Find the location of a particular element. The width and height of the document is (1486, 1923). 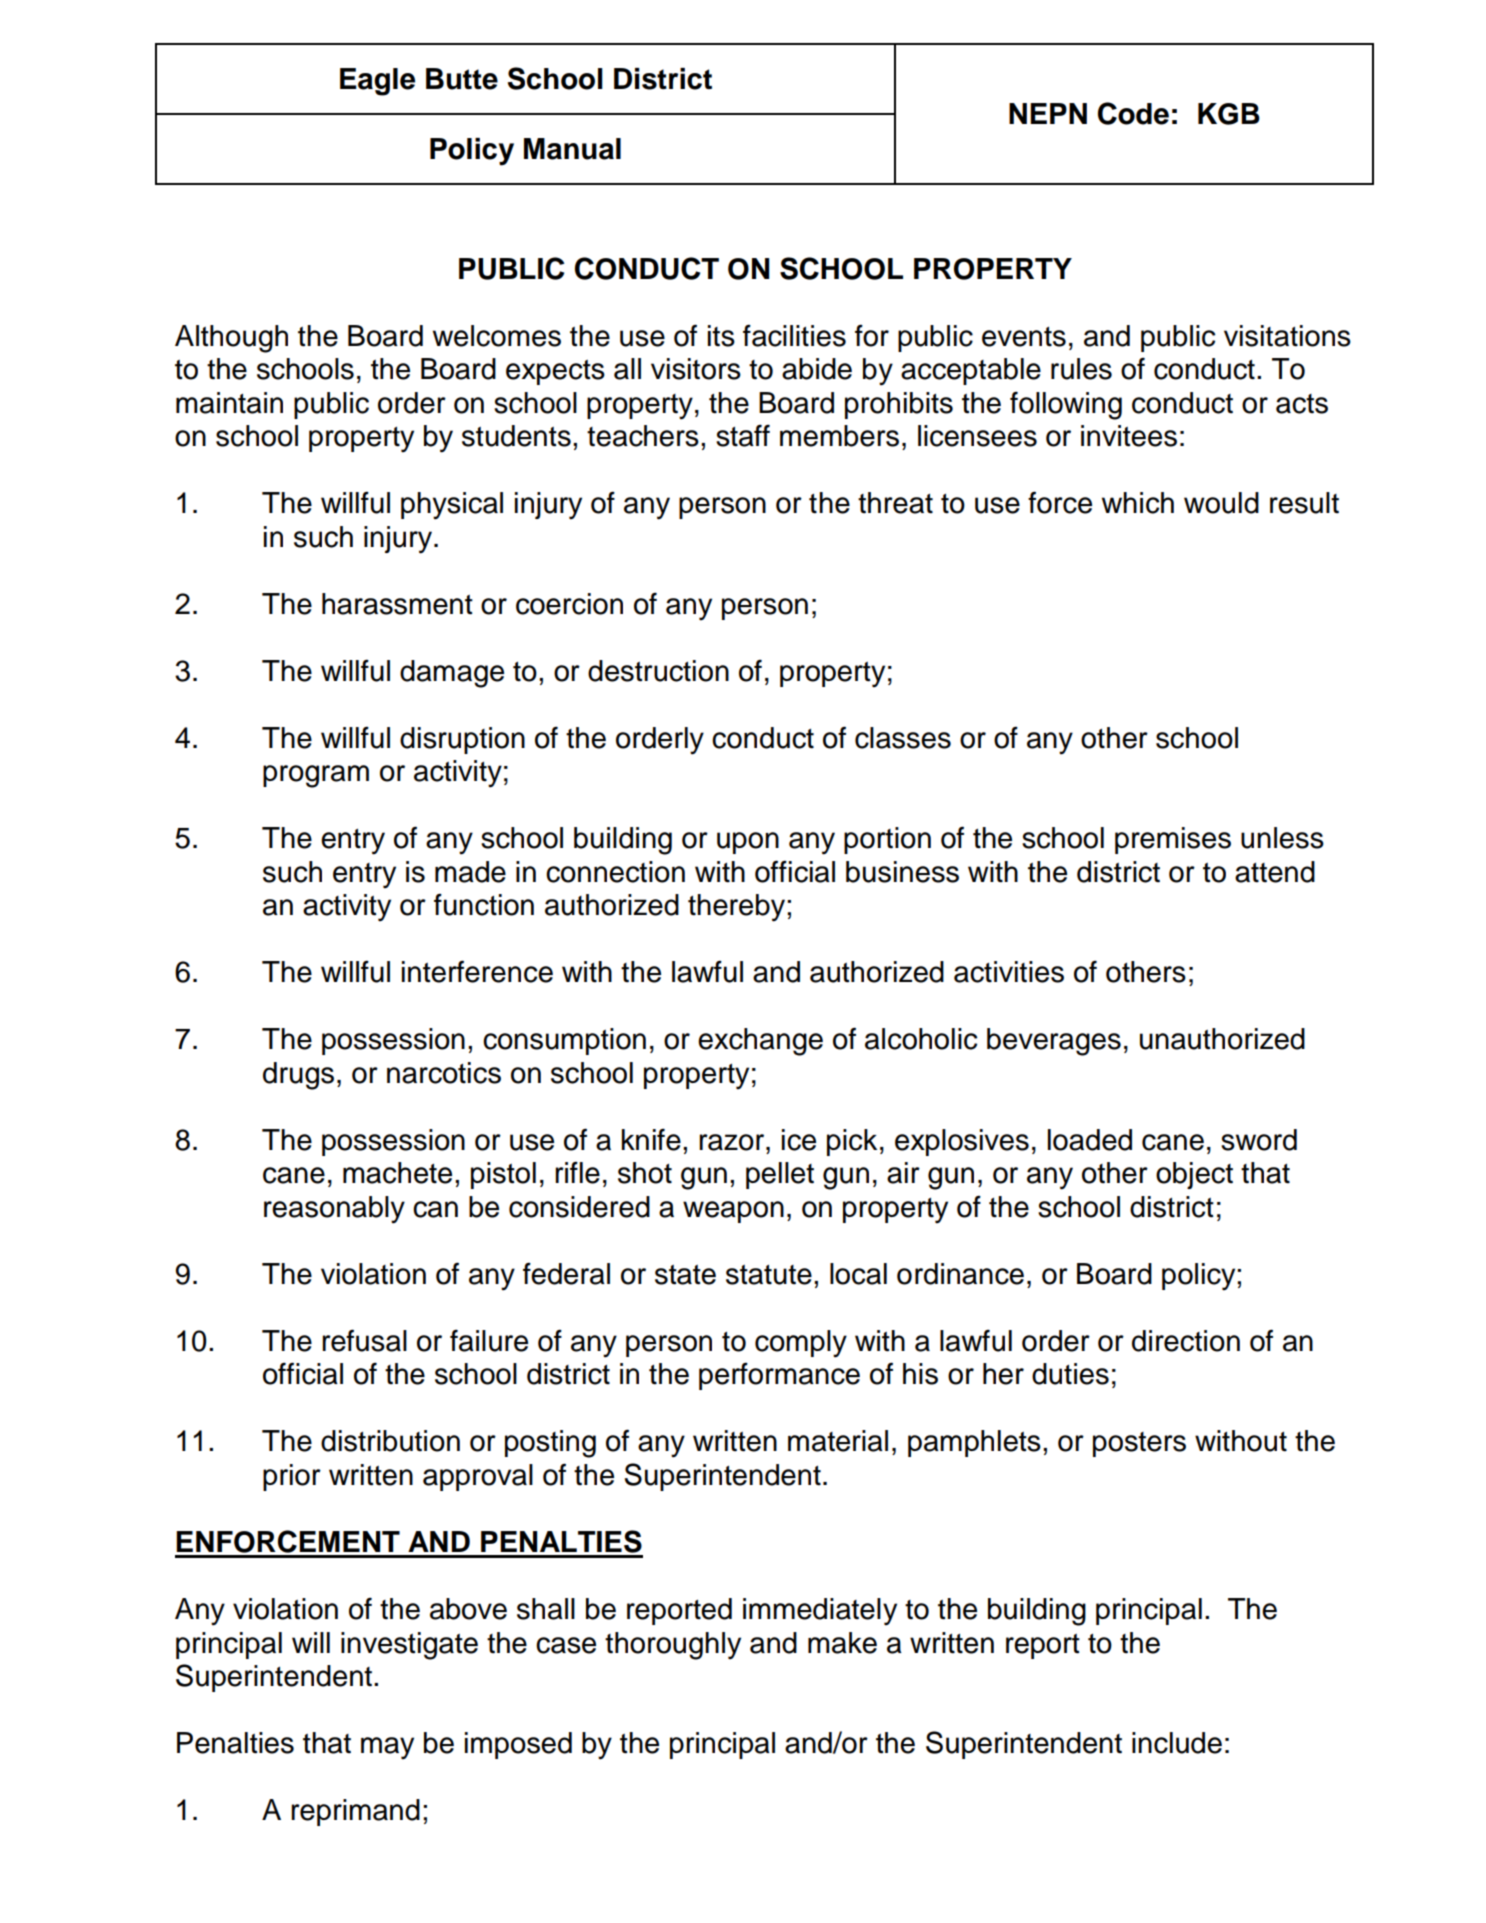

Manual is located at coordinates (572, 149).
